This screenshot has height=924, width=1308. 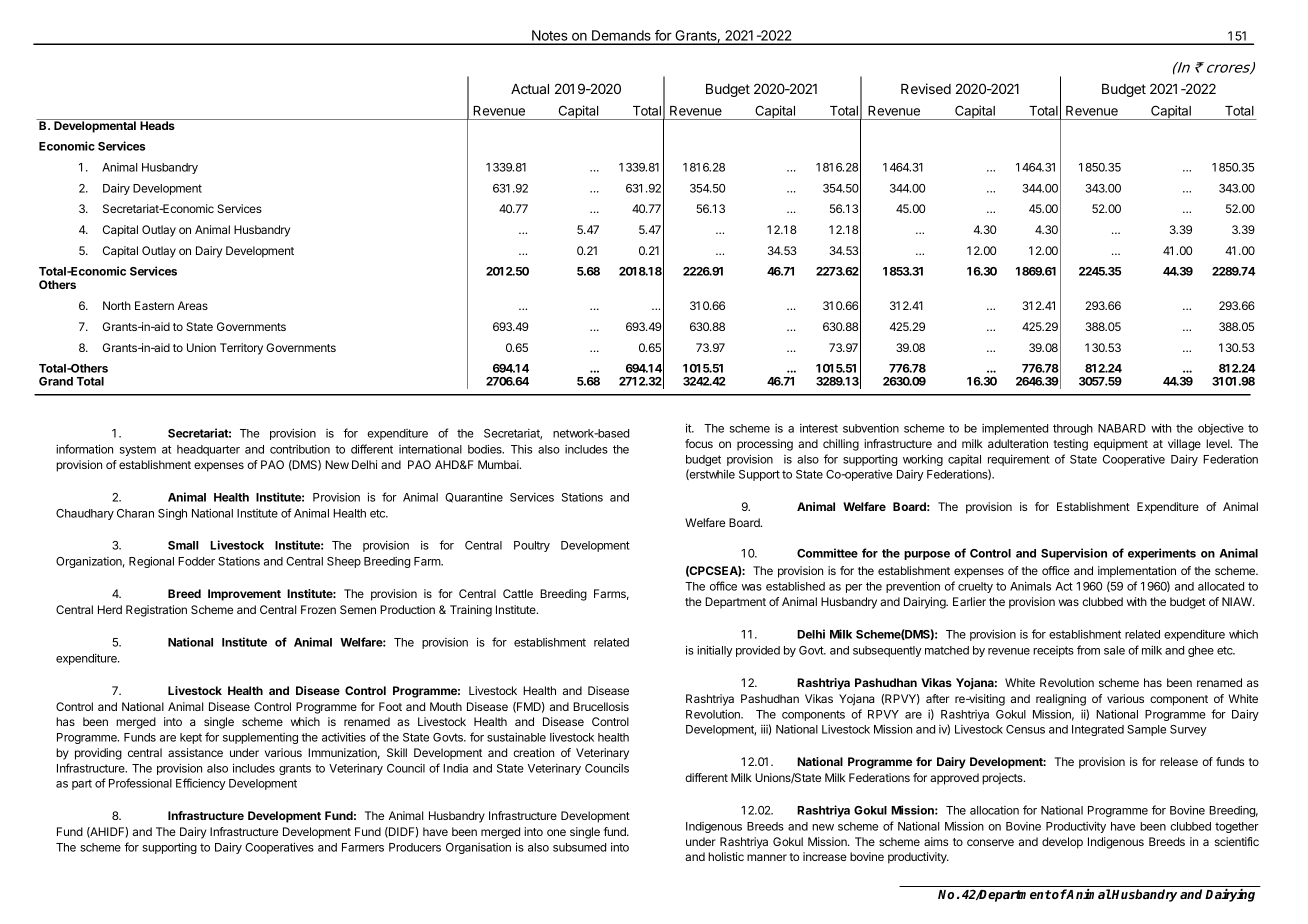 What do you see at coordinates (579, 847) in the screenshot?
I see `subsumed` at bounding box center [579, 847].
